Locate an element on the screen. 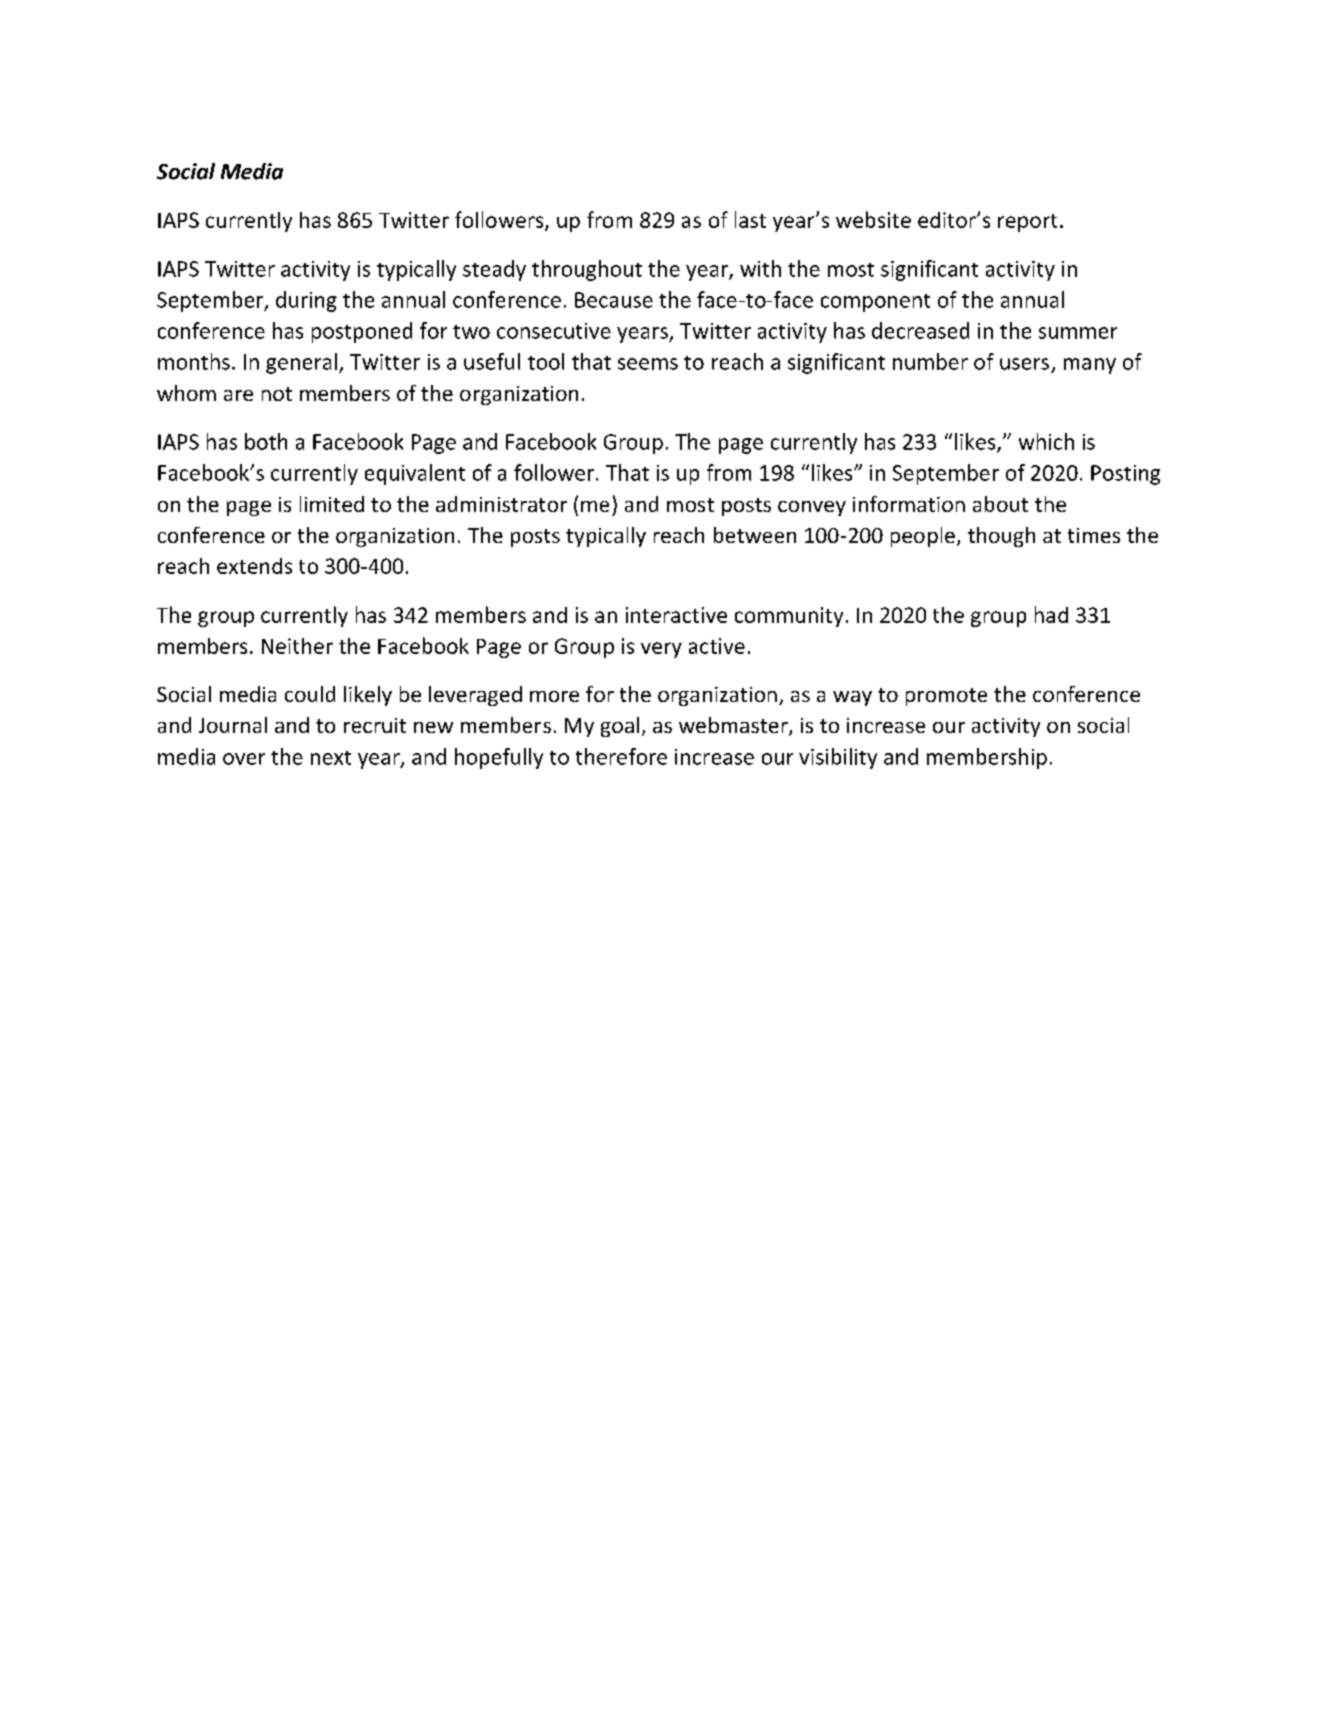 This screenshot has width=1330, height=1721. between is located at coordinates (755, 535).
